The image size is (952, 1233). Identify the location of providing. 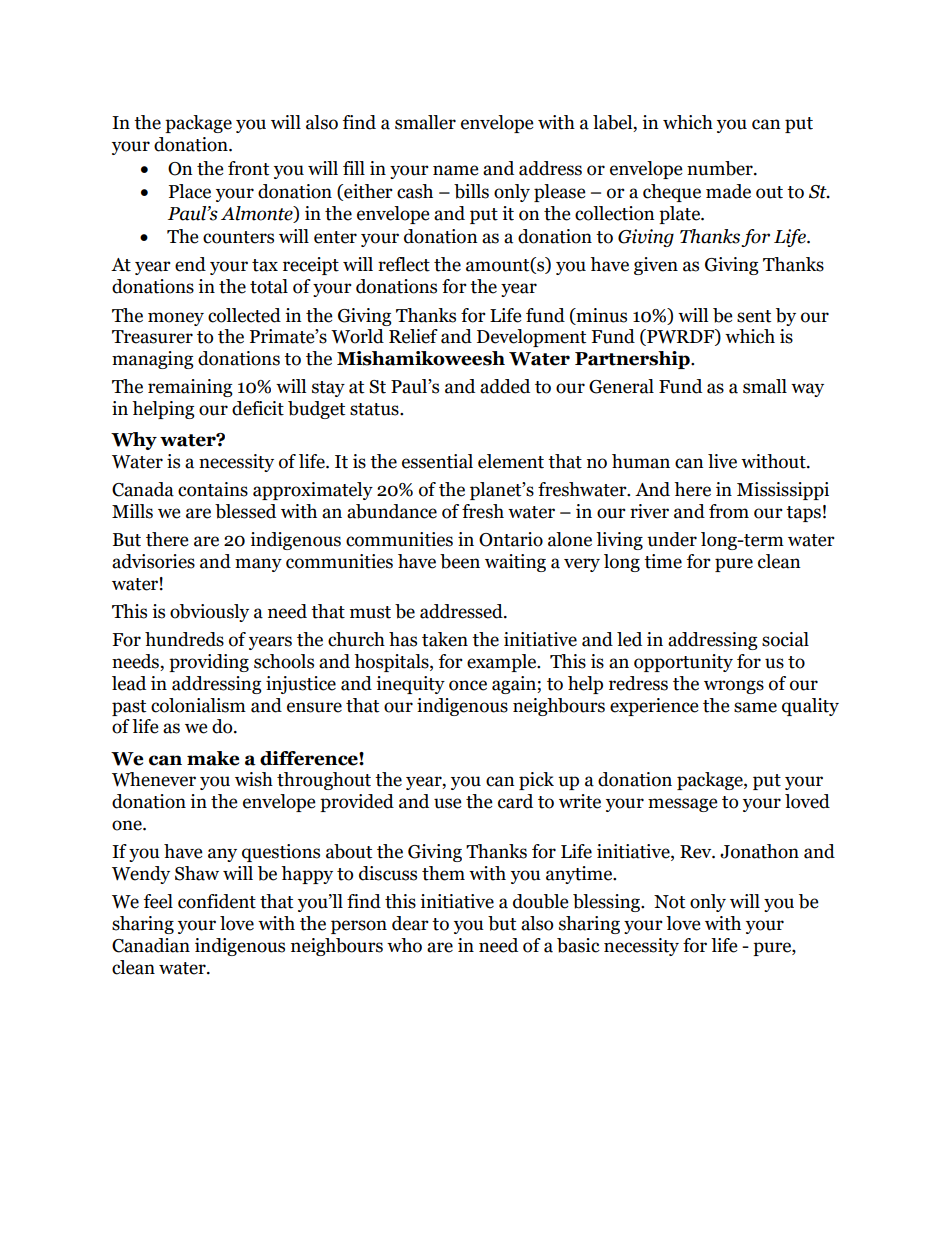
(209, 663).
